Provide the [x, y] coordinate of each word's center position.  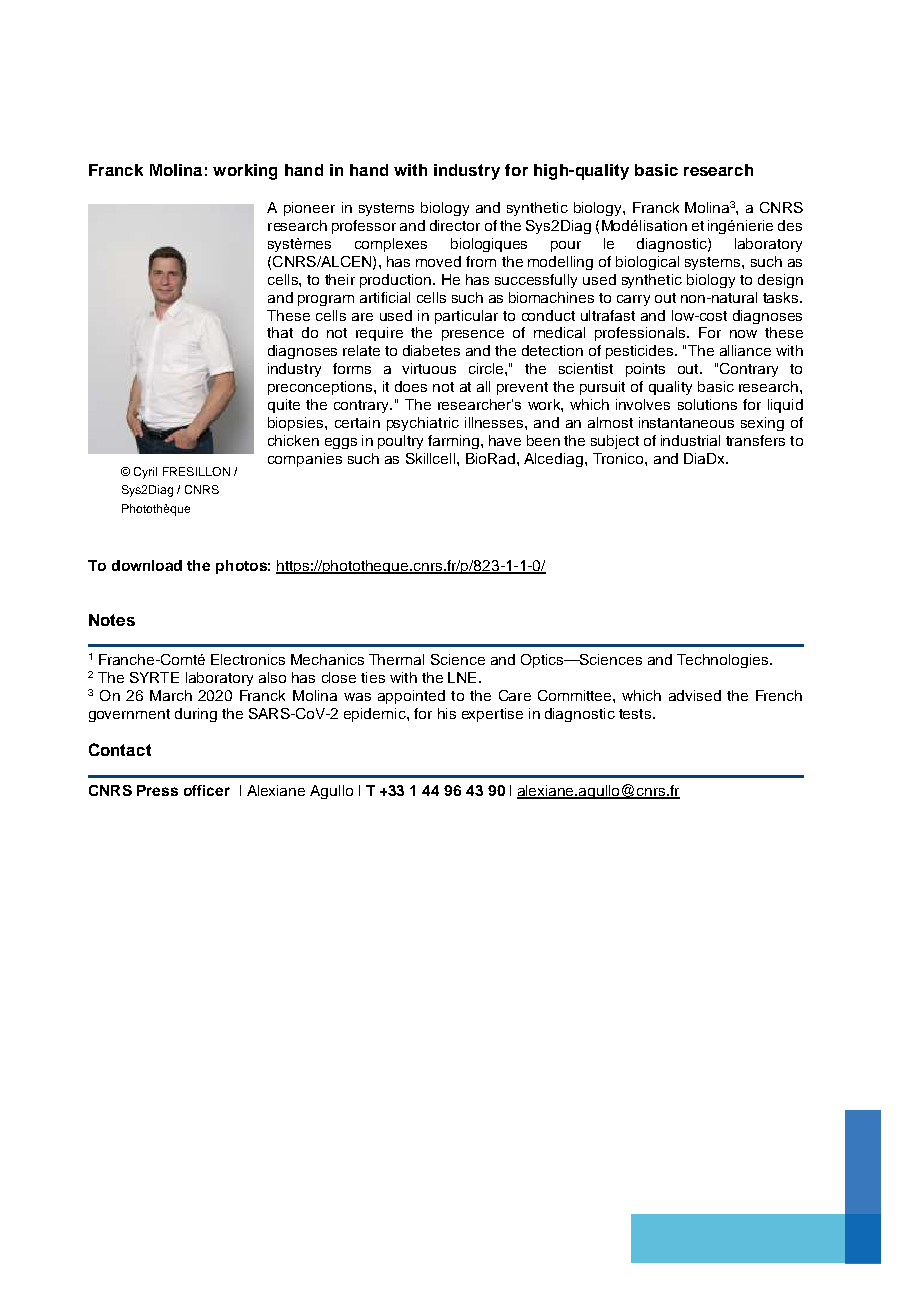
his [447, 713]
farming [453, 442]
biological [647, 263]
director [455, 225]
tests [635, 714]
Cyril [145, 473]
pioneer [309, 209]
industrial [690, 440]
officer [207, 790]
